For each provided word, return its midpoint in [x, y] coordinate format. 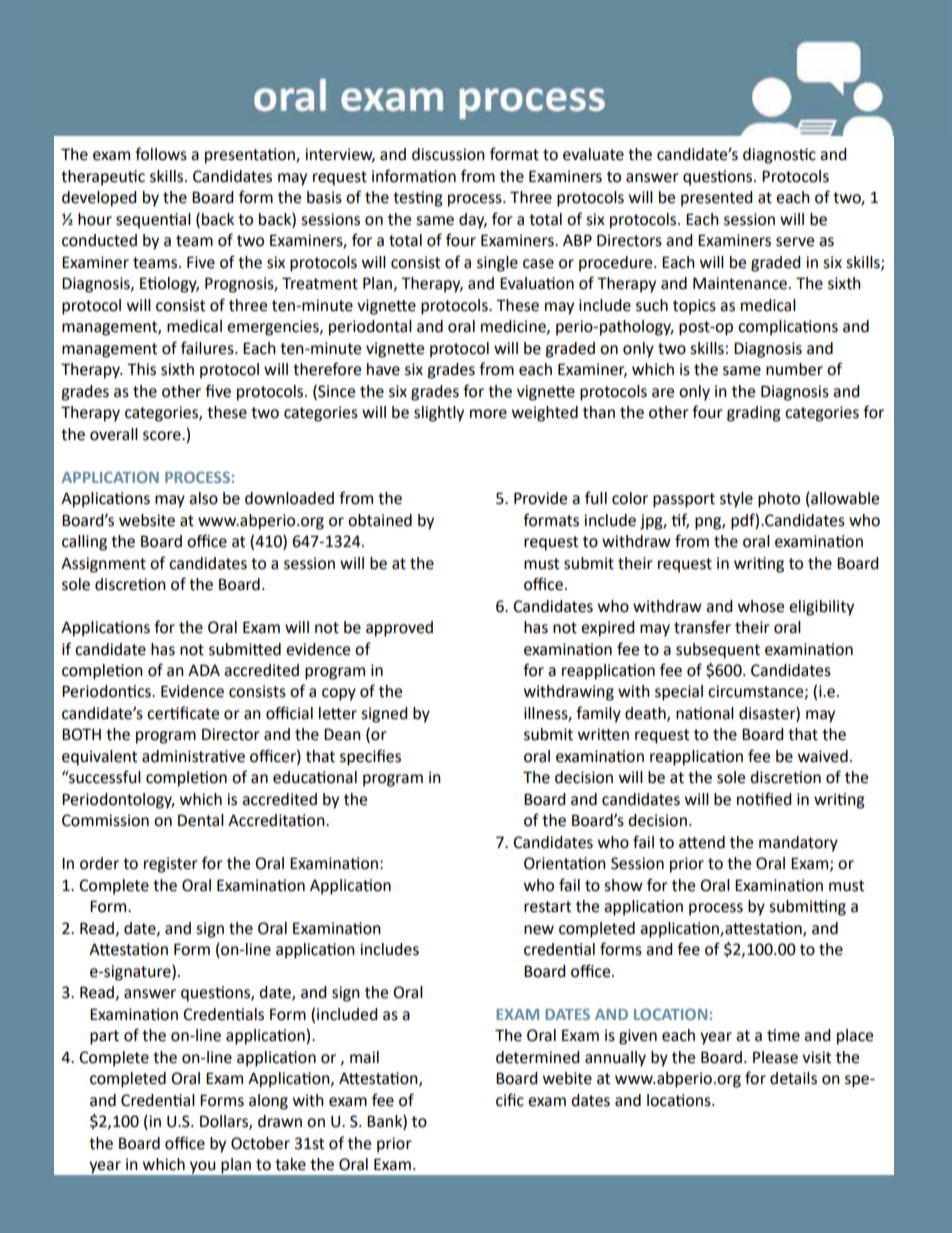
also [203, 498]
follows [161, 154]
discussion [448, 154]
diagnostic [779, 156]
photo [779, 500]
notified [764, 799]
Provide [540, 498]
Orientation [565, 863]
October [260, 1143]
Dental [201, 820]
